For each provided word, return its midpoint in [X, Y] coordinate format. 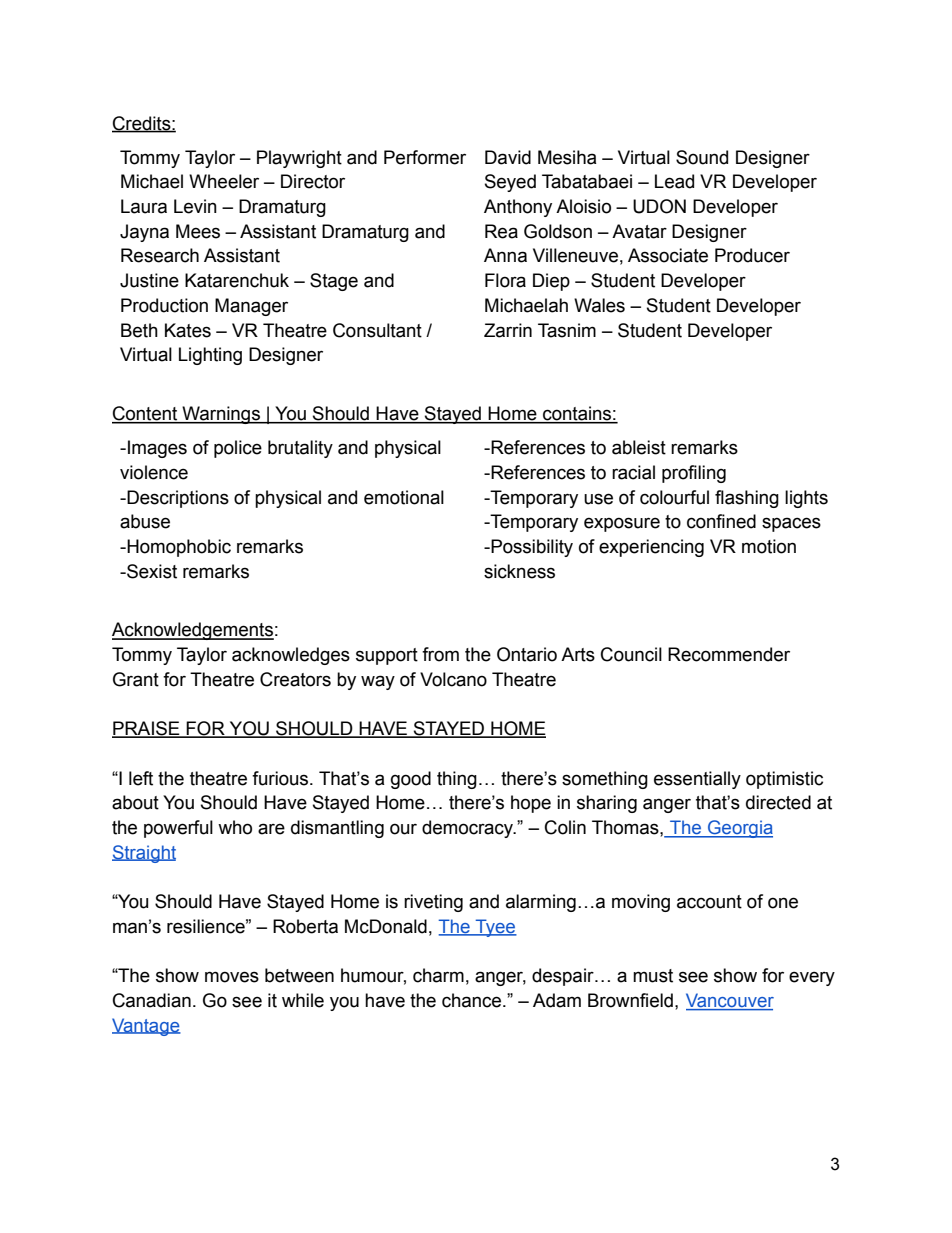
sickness [519, 571]
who [235, 827]
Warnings [221, 415]
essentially [697, 780]
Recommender [729, 654]
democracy [469, 829]
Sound [702, 157]
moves [232, 977]
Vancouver [730, 1001]
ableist [639, 447]
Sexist [151, 571]
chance [473, 1000]
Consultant [377, 330]
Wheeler [224, 181]
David [508, 157]
